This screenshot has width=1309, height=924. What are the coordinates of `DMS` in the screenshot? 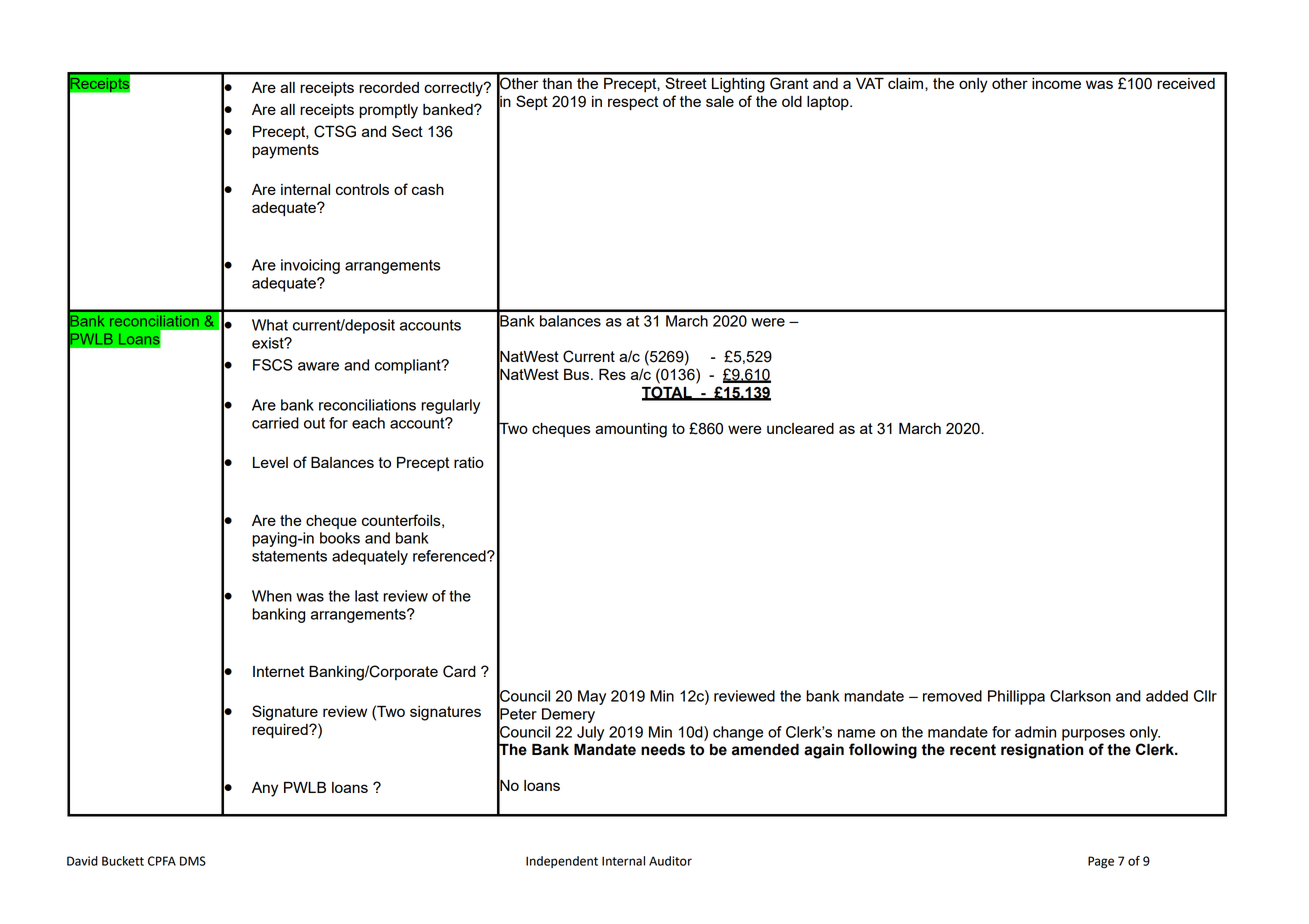 It's located at (193, 861).
